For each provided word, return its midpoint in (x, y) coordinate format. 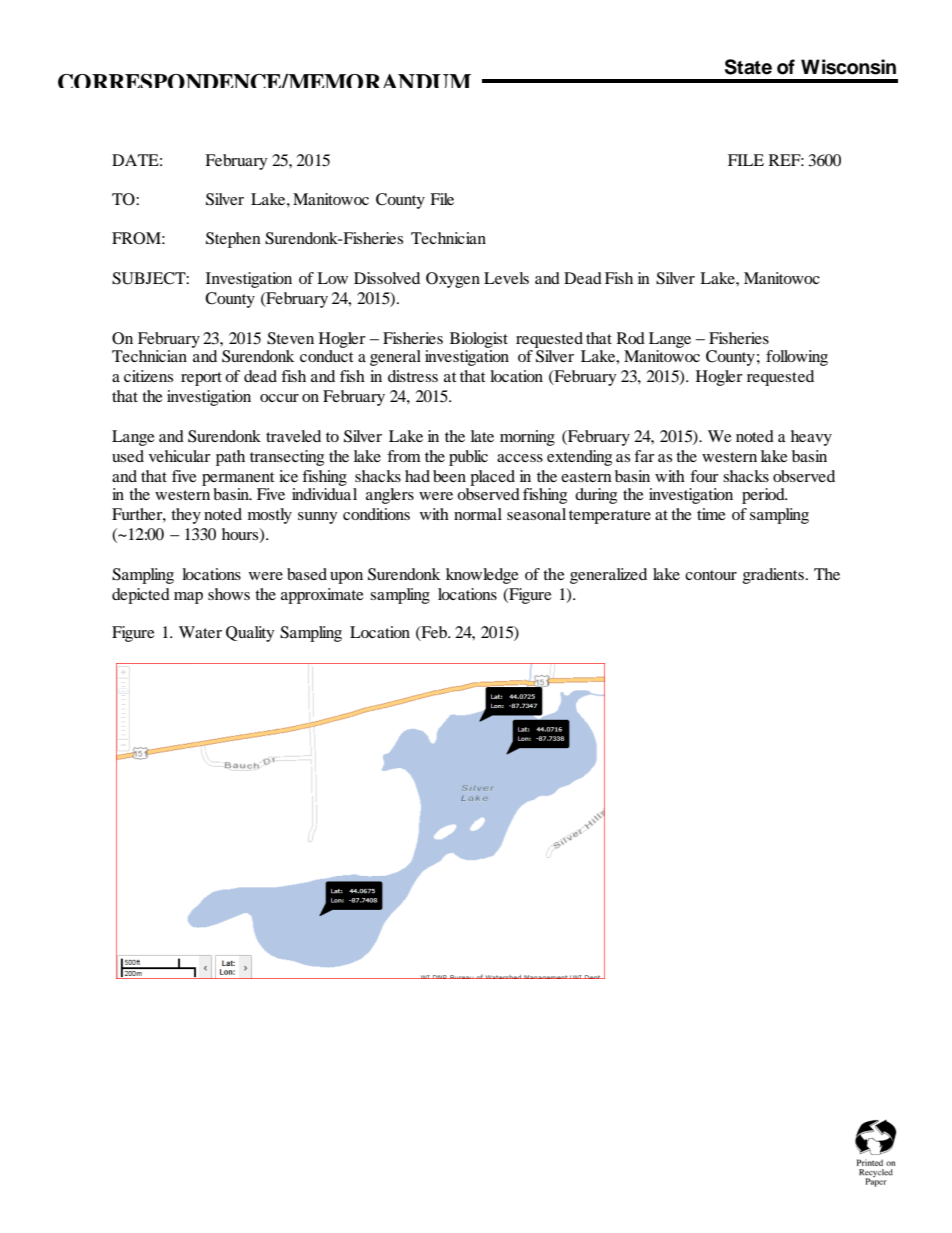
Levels (506, 278)
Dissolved (387, 278)
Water (200, 632)
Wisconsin (848, 67)
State (748, 67)
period (764, 496)
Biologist (479, 340)
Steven (290, 338)
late (482, 436)
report (201, 379)
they (186, 516)
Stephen (233, 240)
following (797, 358)
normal (478, 514)
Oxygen (453, 280)
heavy (811, 438)
